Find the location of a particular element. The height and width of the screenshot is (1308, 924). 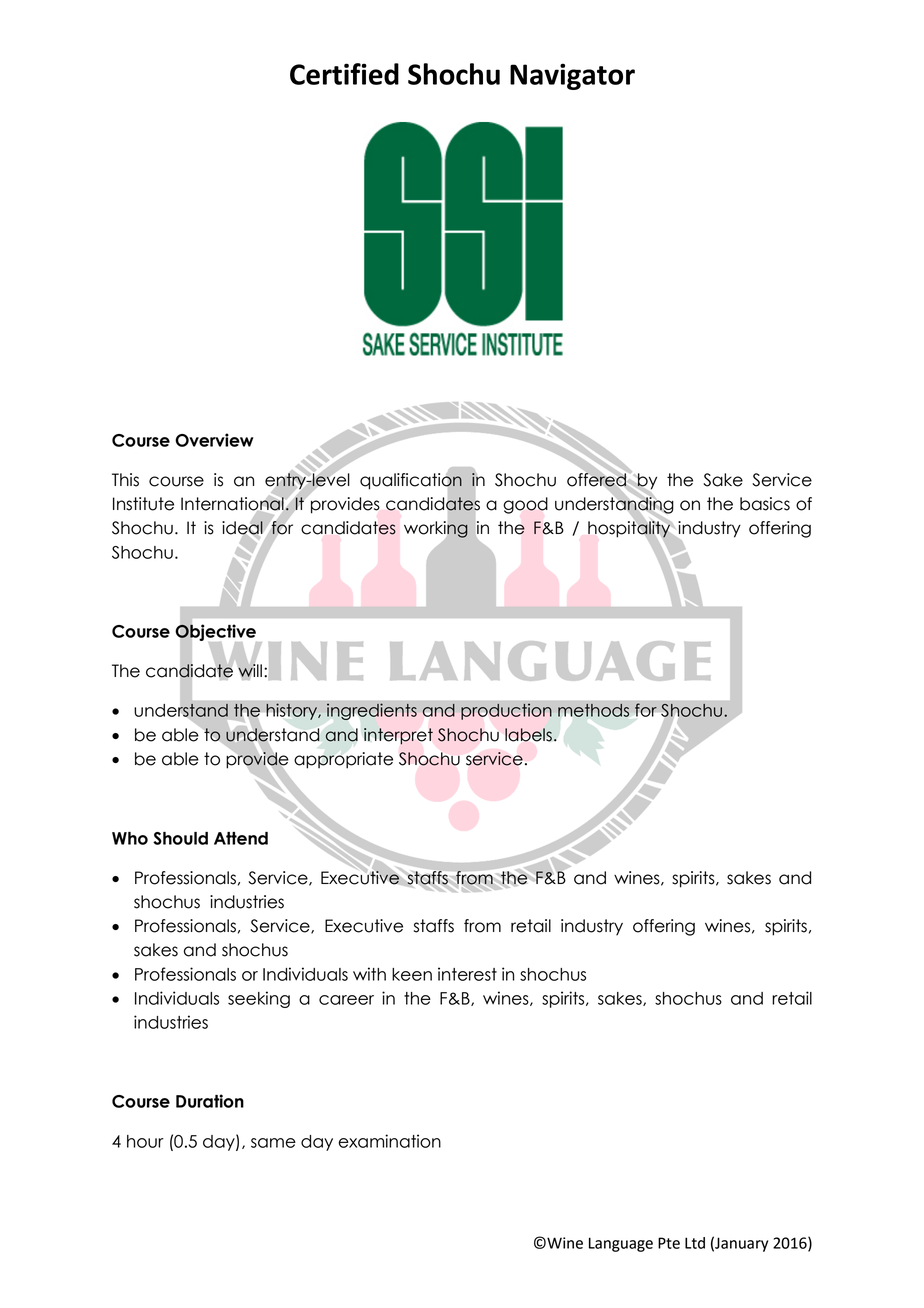

hour is located at coordinates (145, 1141).
